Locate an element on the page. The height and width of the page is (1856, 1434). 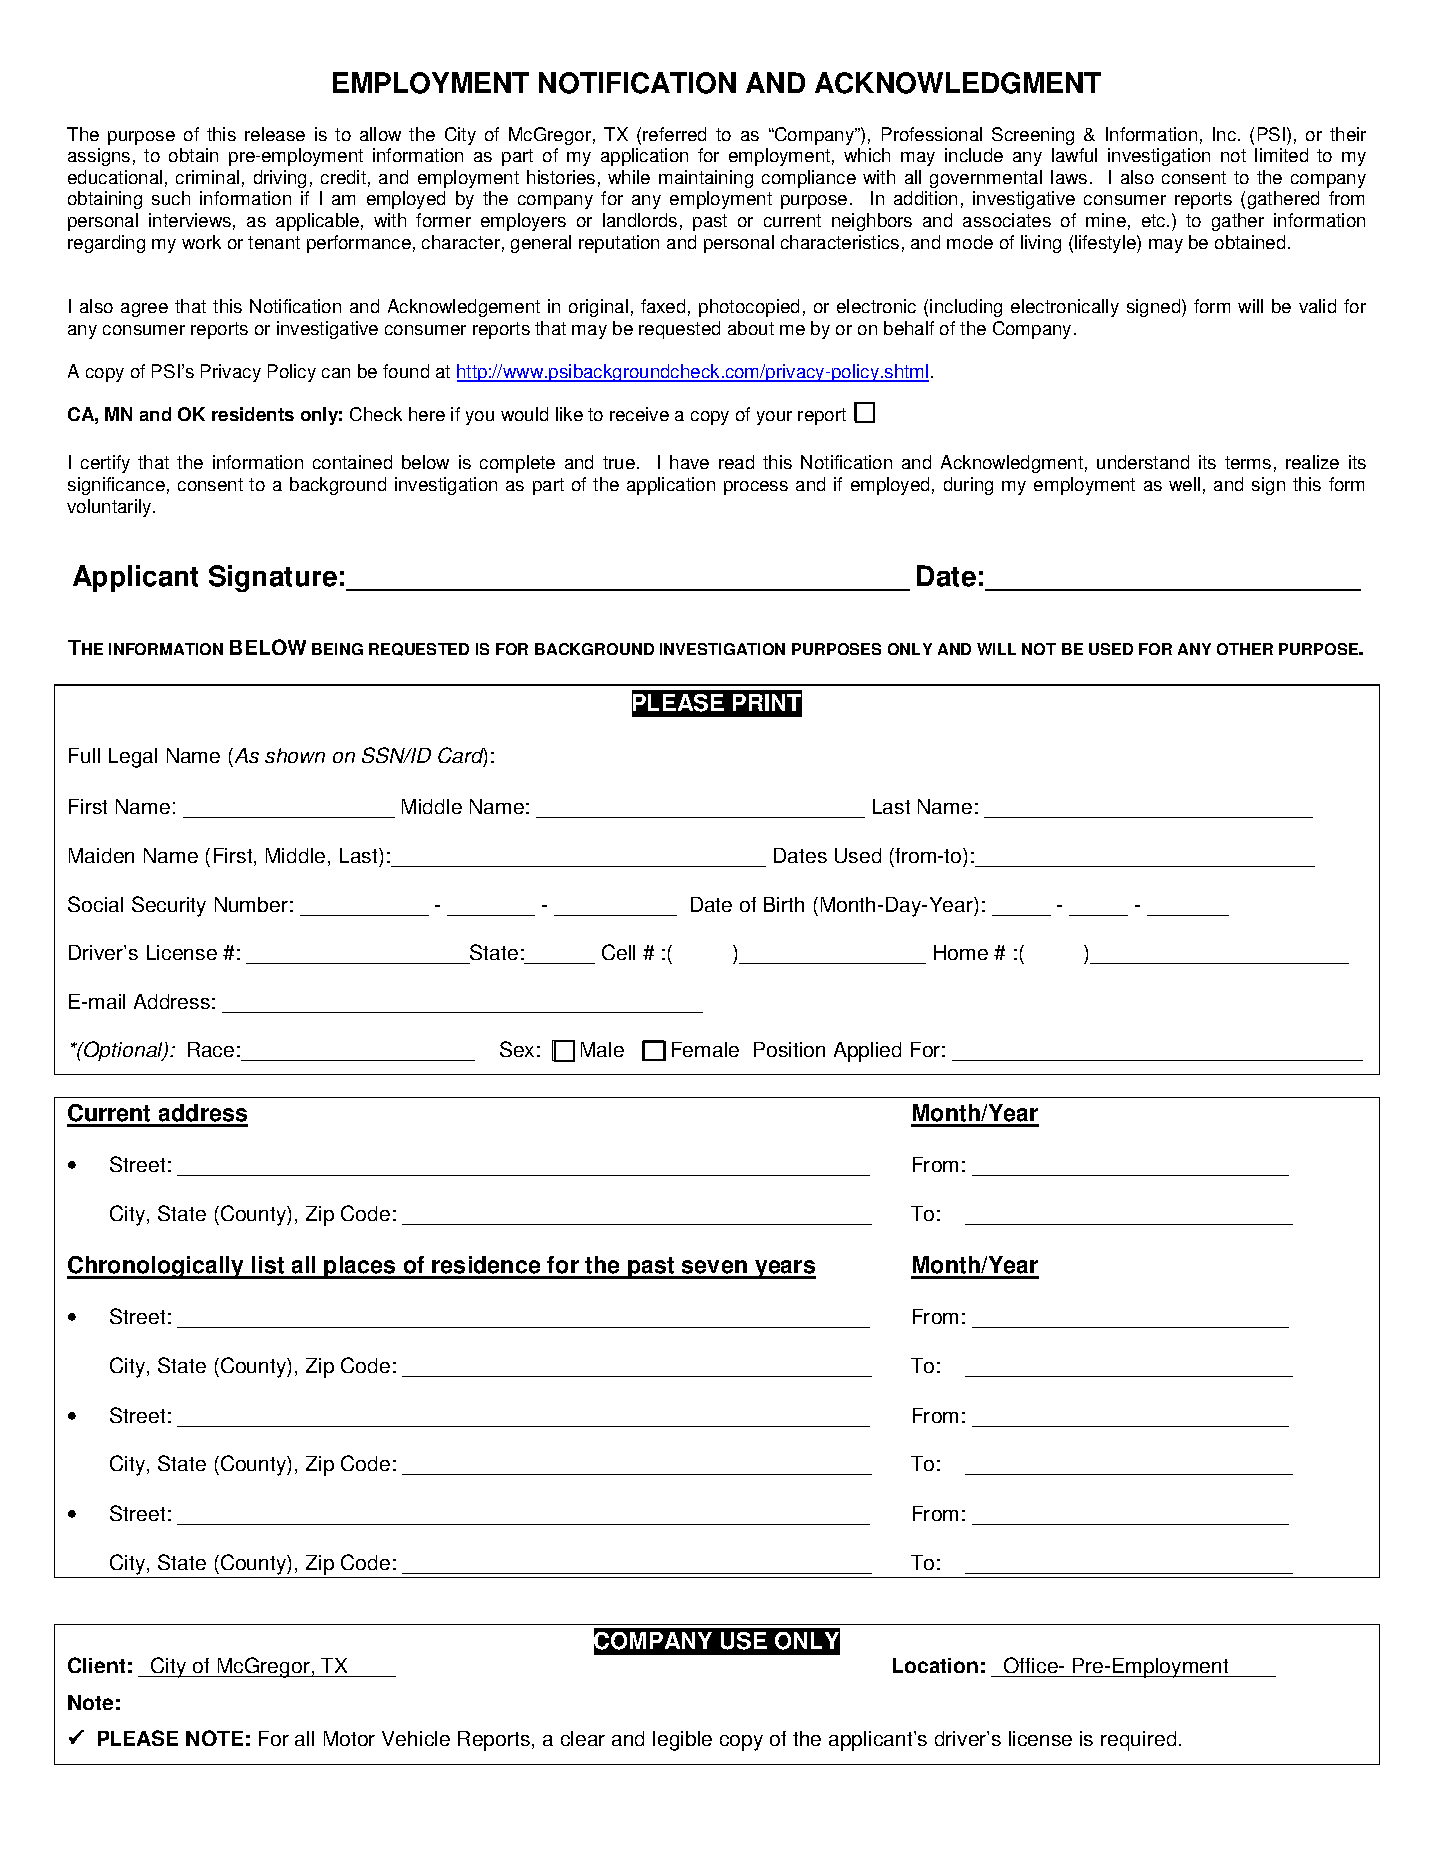
Location is located at coordinates (935, 1665).
